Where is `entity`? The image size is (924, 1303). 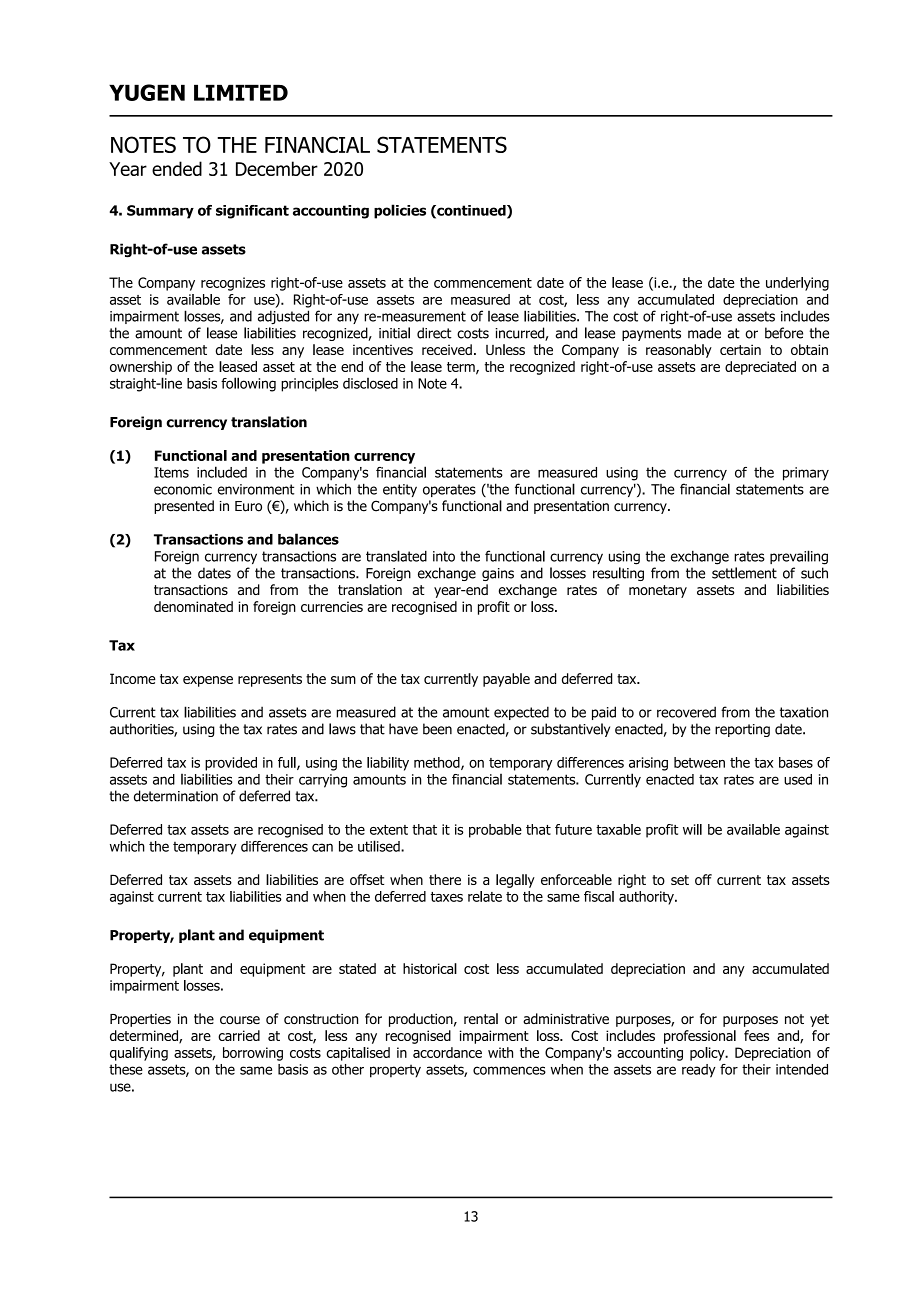
entity is located at coordinates (400, 490).
